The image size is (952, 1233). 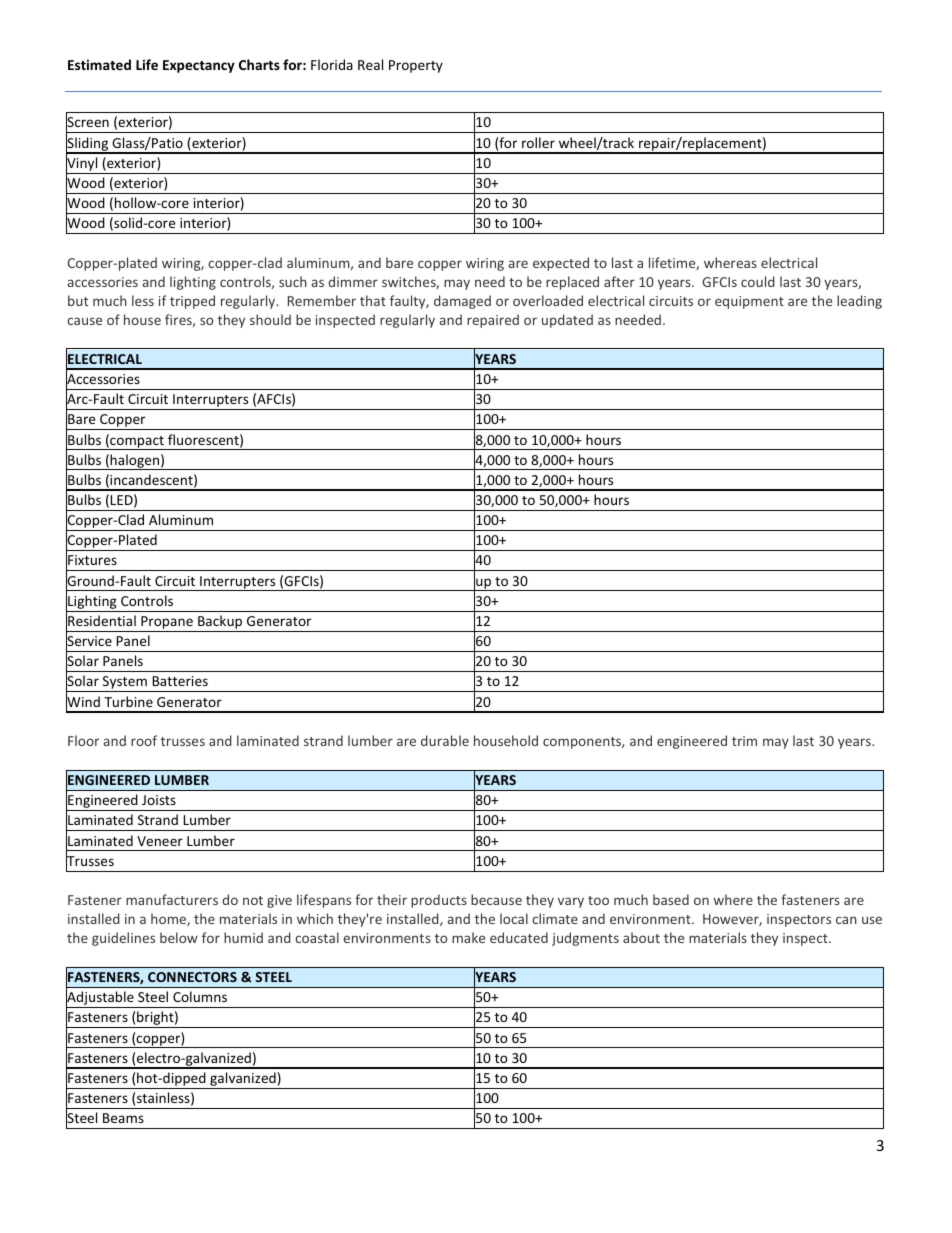 I want to click on Beams, so click(x=123, y=1118).
